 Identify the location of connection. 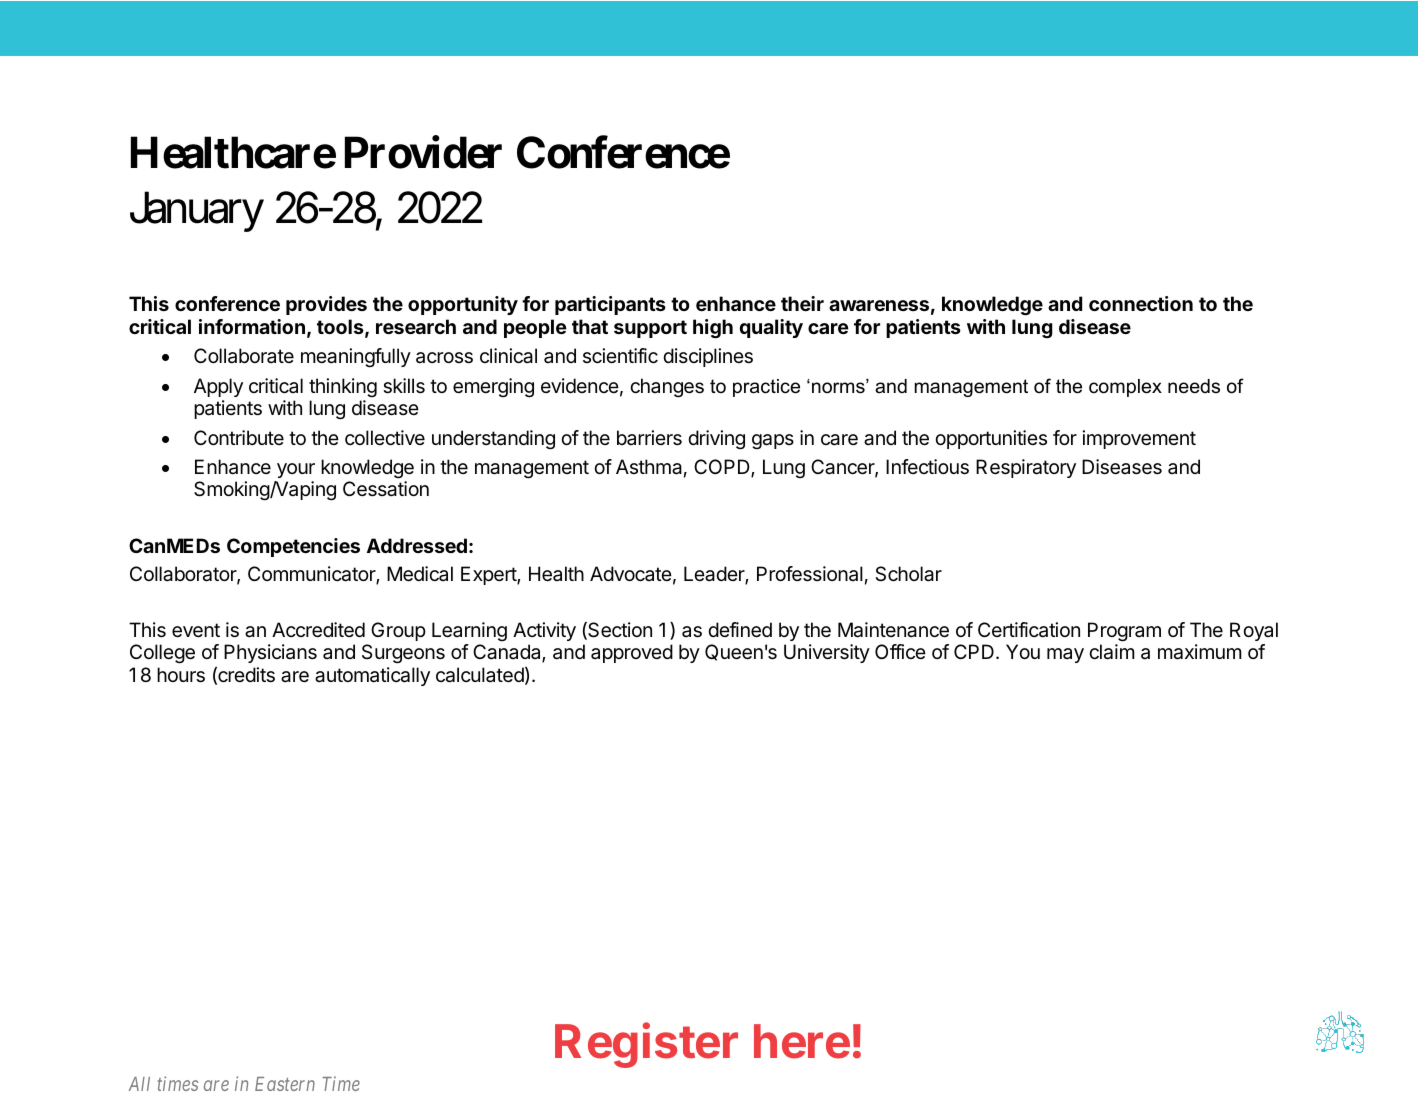
(1141, 303).
